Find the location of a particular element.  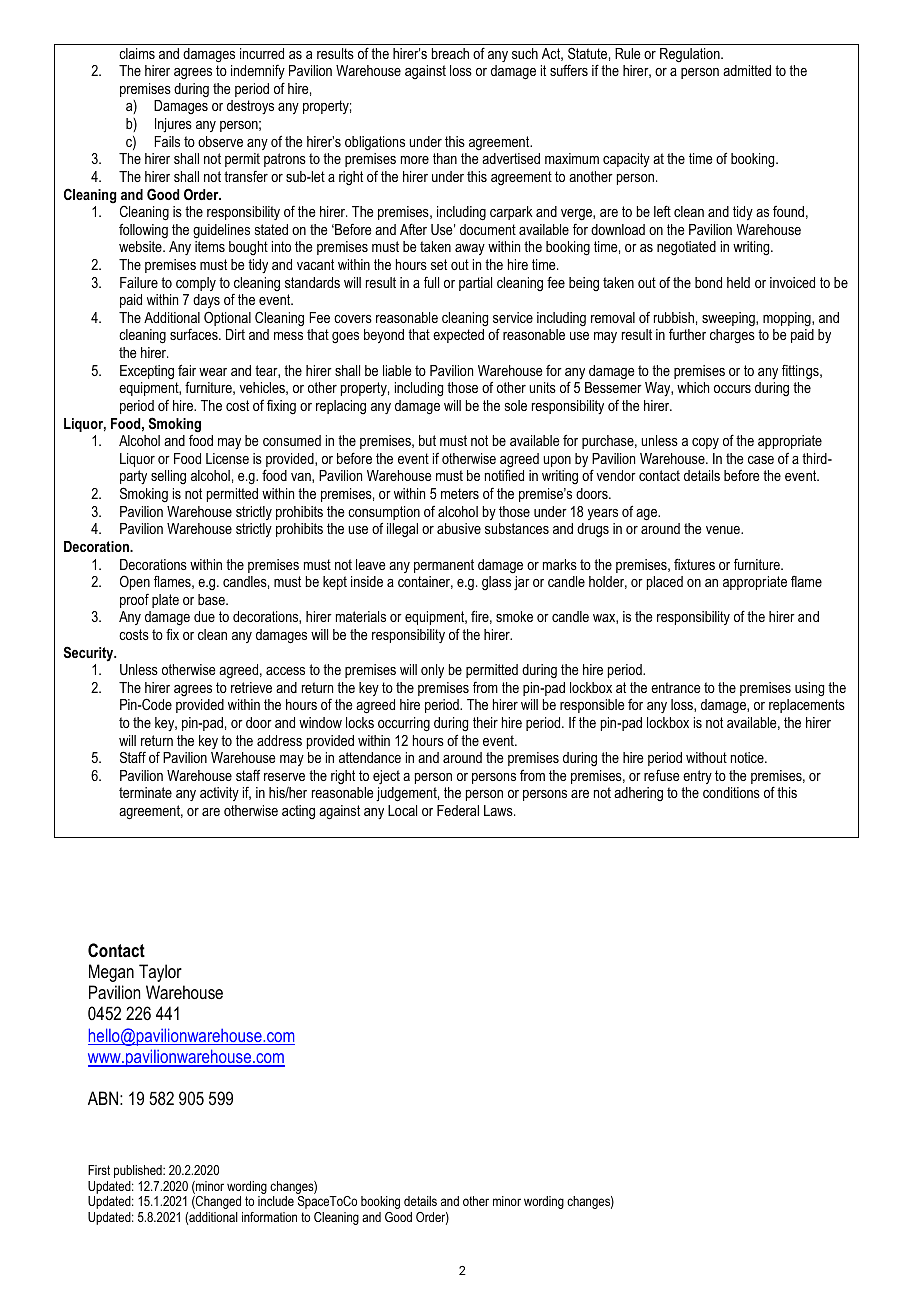

entrance is located at coordinates (676, 687).
